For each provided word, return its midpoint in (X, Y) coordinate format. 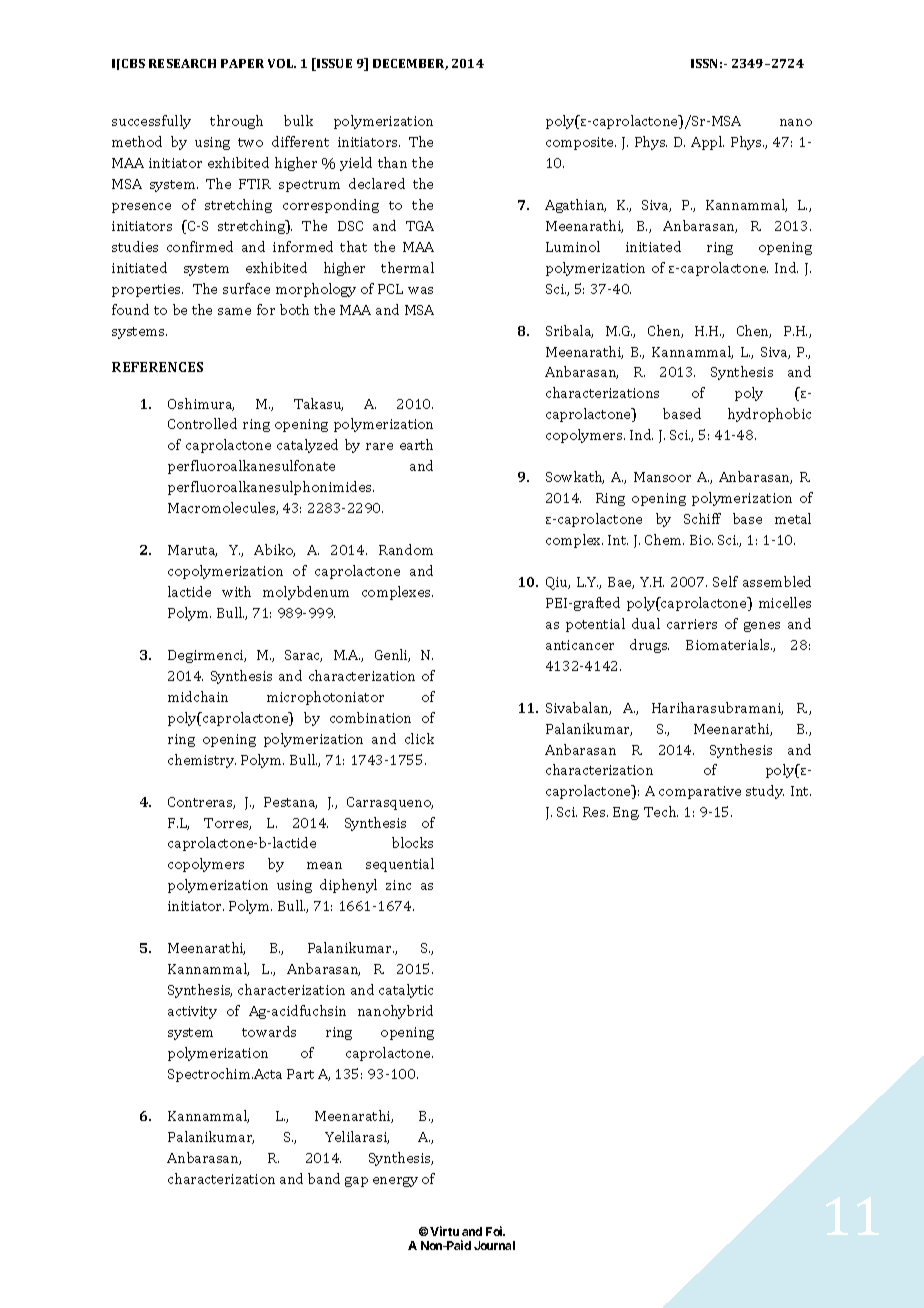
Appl (707, 143)
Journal (494, 1245)
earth (416, 444)
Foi (495, 1231)
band (324, 1178)
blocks (412, 842)
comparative (700, 792)
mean (324, 865)
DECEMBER (410, 64)
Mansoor (662, 477)
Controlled (202, 423)
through (236, 122)
